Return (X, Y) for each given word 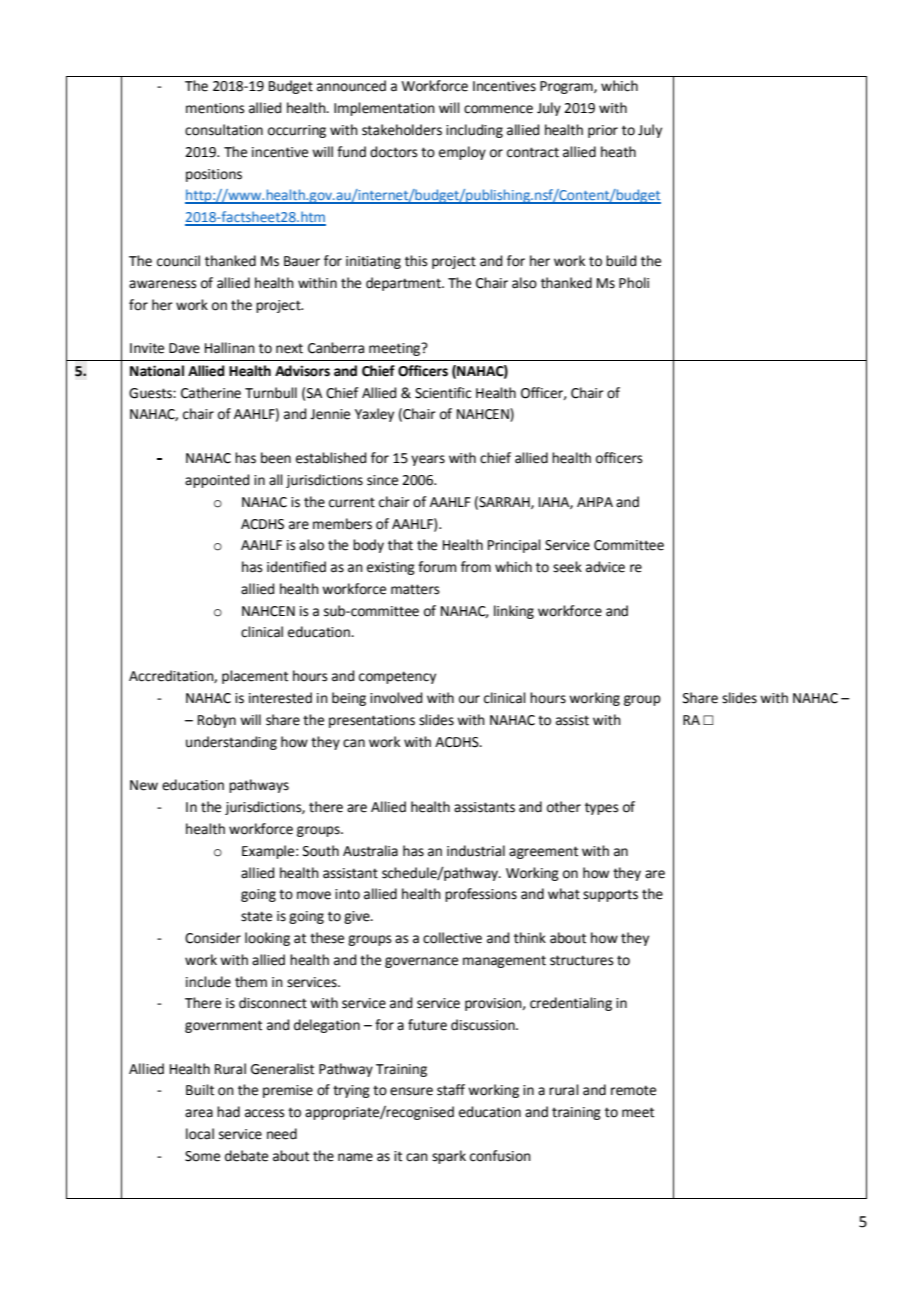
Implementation (384, 109)
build (621, 261)
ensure (411, 1091)
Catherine (211, 393)
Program (567, 87)
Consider (213, 938)
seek (567, 567)
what (564, 894)
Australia (370, 851)
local (200, 1134)
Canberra (336, 348)
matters (415, 589)
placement (255, 677)
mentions (215, 108)
